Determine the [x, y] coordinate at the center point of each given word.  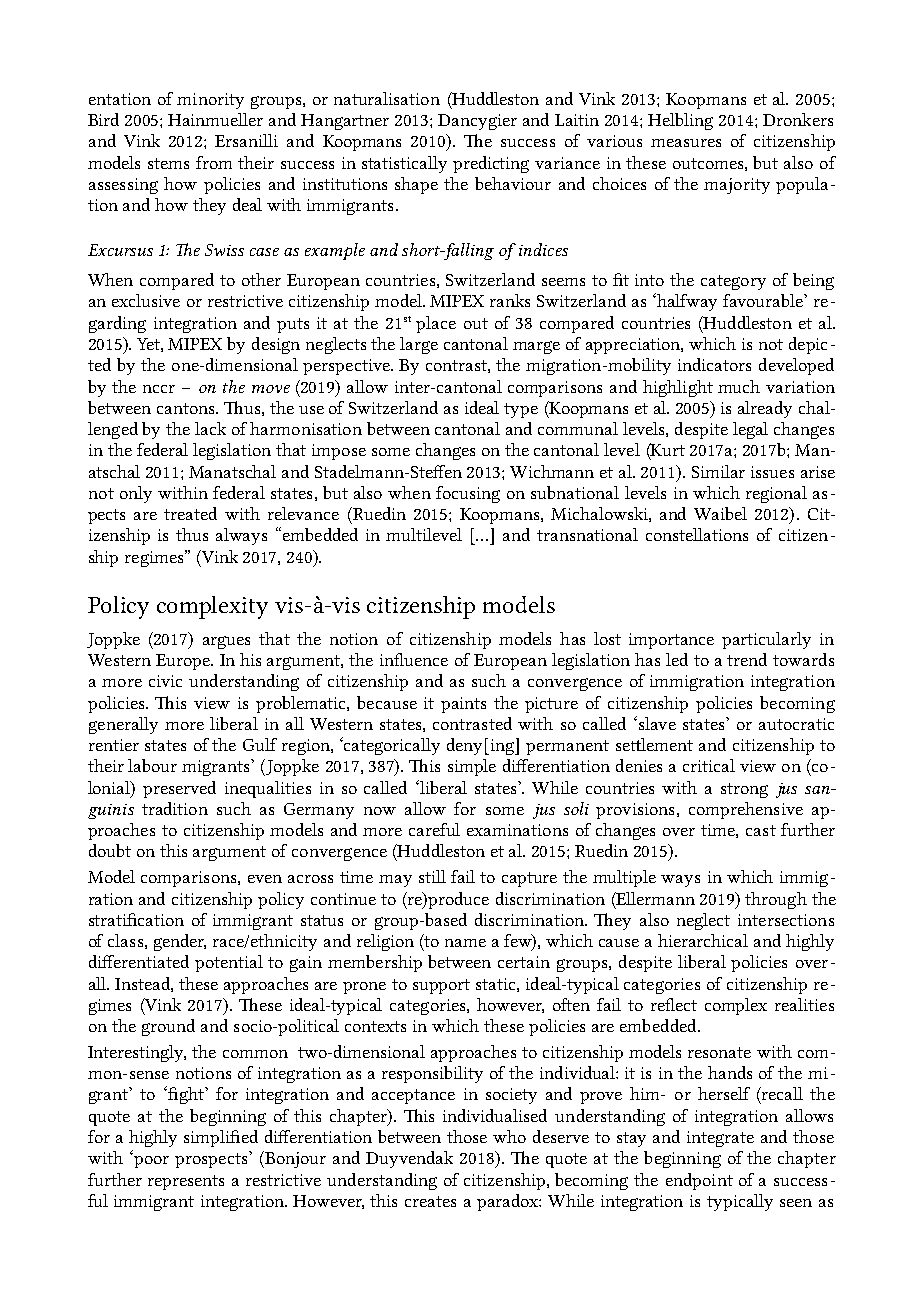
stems [168, 163]
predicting [491, 164]
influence [414, 659]
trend [747, 659]
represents [186, 1182]
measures [686, 143]
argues [226, 642]
